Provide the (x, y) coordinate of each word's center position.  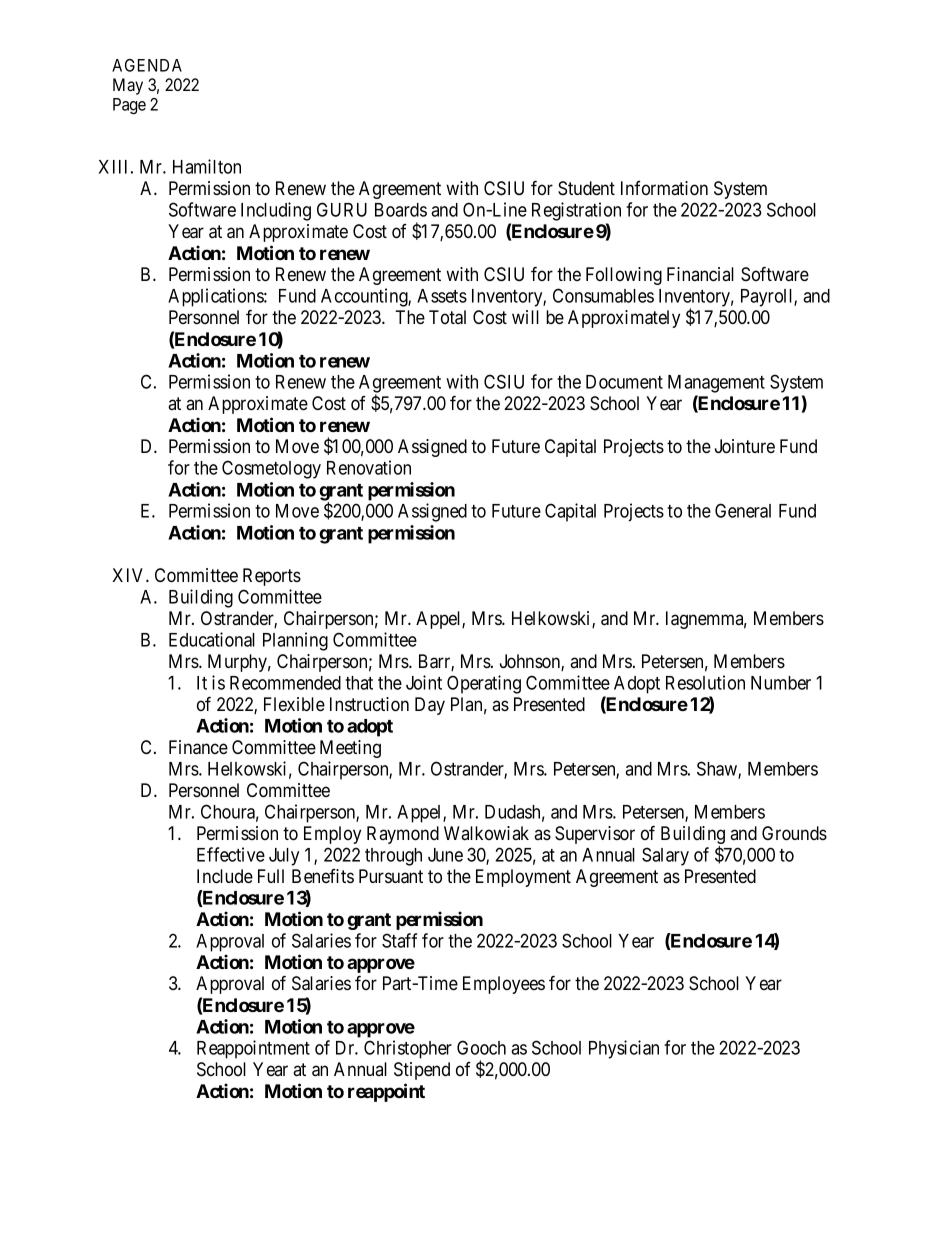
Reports (272, 577)
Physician (624, 1049)
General (743, 510)
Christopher (408, 1049)
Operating (484, 684)
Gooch (481, 1047)
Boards (401, 210)
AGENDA (147, 65)
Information (664, 188)
